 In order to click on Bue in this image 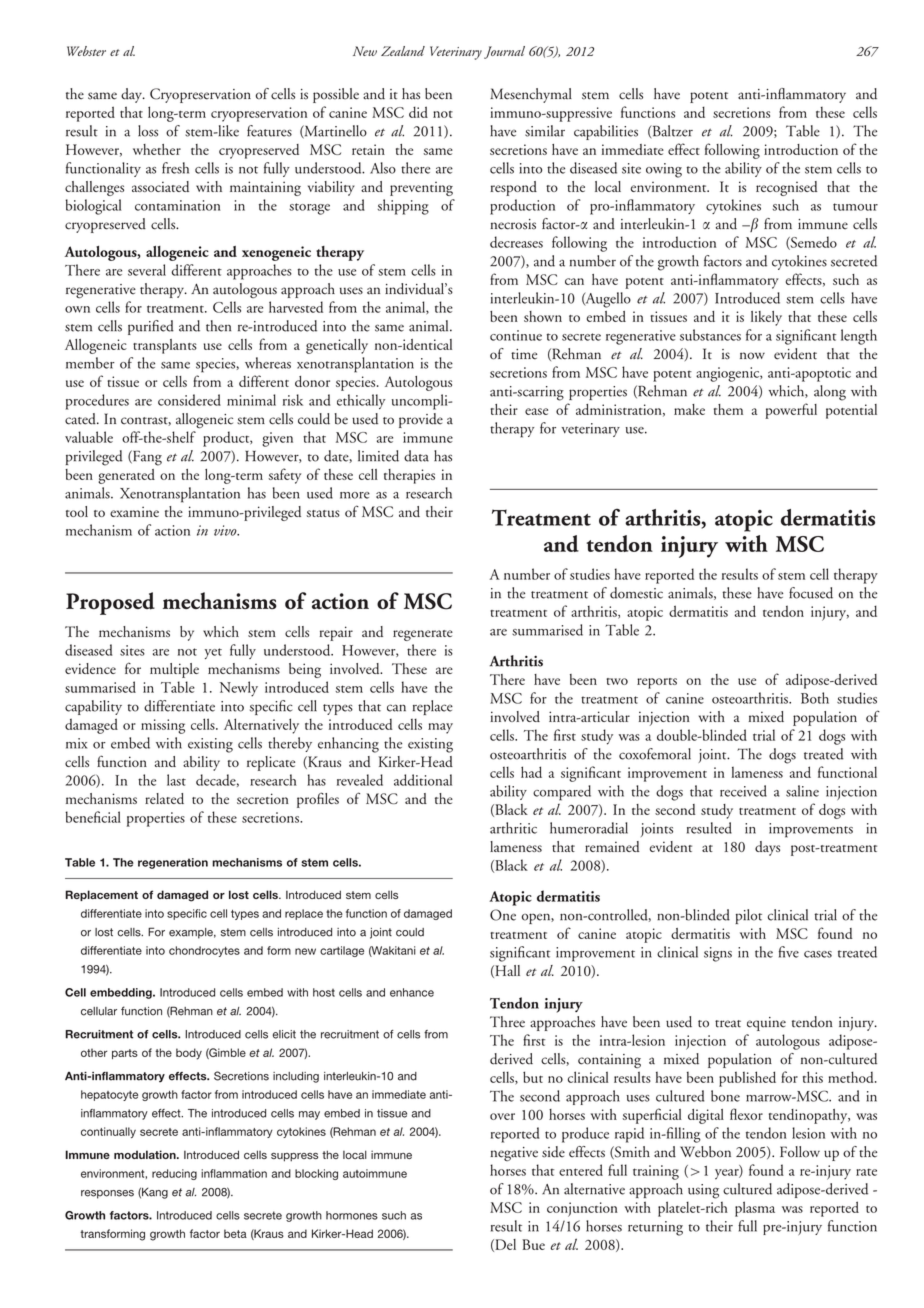, I will do `click(533, 1244)`.
